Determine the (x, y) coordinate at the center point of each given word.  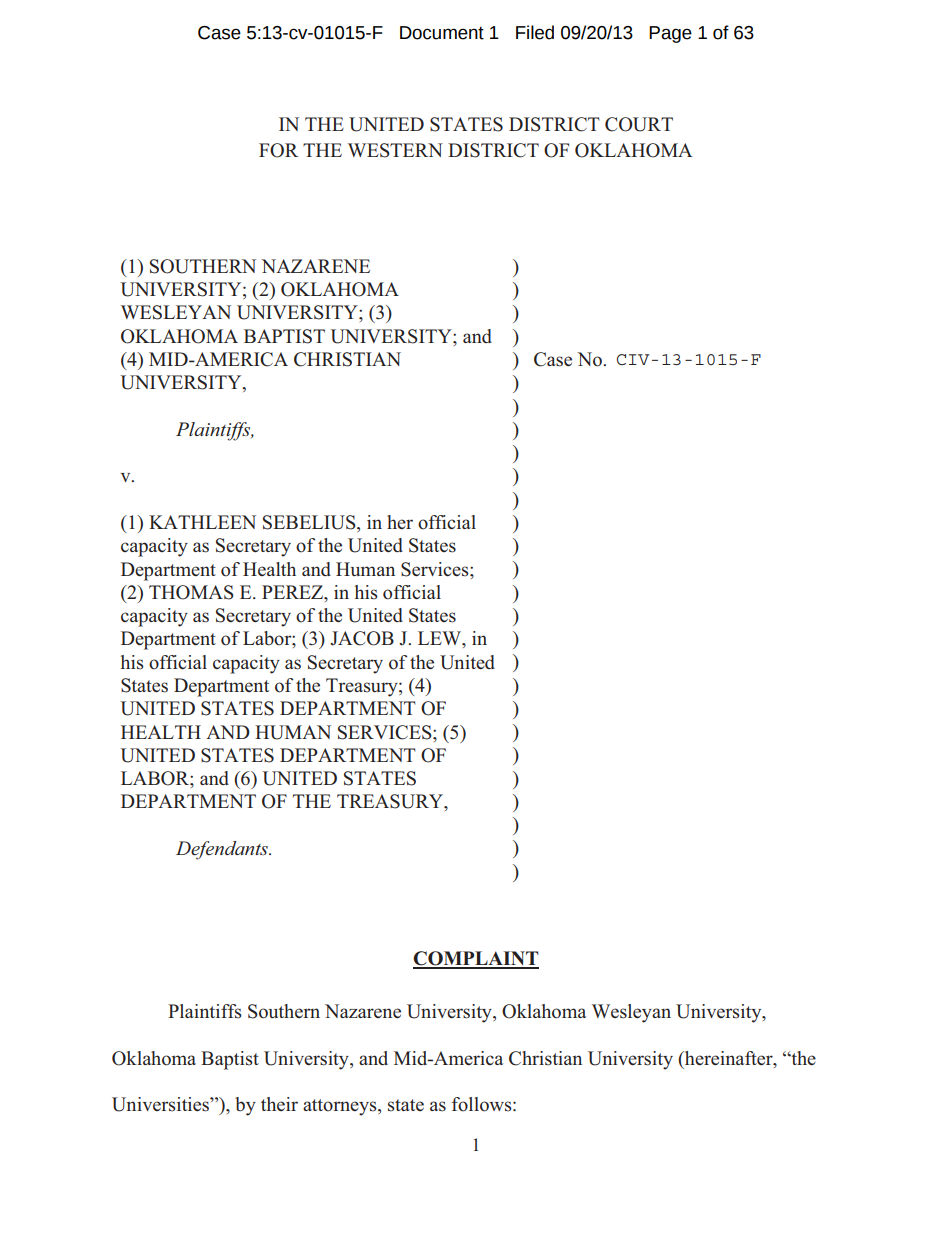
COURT (639, 124)
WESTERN (395, 150)
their (279, 1104)
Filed (535, 32)
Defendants (223, 850)
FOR (278, 150)
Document (442, 33)
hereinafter (729, 1059)
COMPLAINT (476, 959)
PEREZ (294, 592)
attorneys (341, 1107)
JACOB (362, 638)
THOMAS (191, 592)
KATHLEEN (202, 522)
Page (670, 34)
